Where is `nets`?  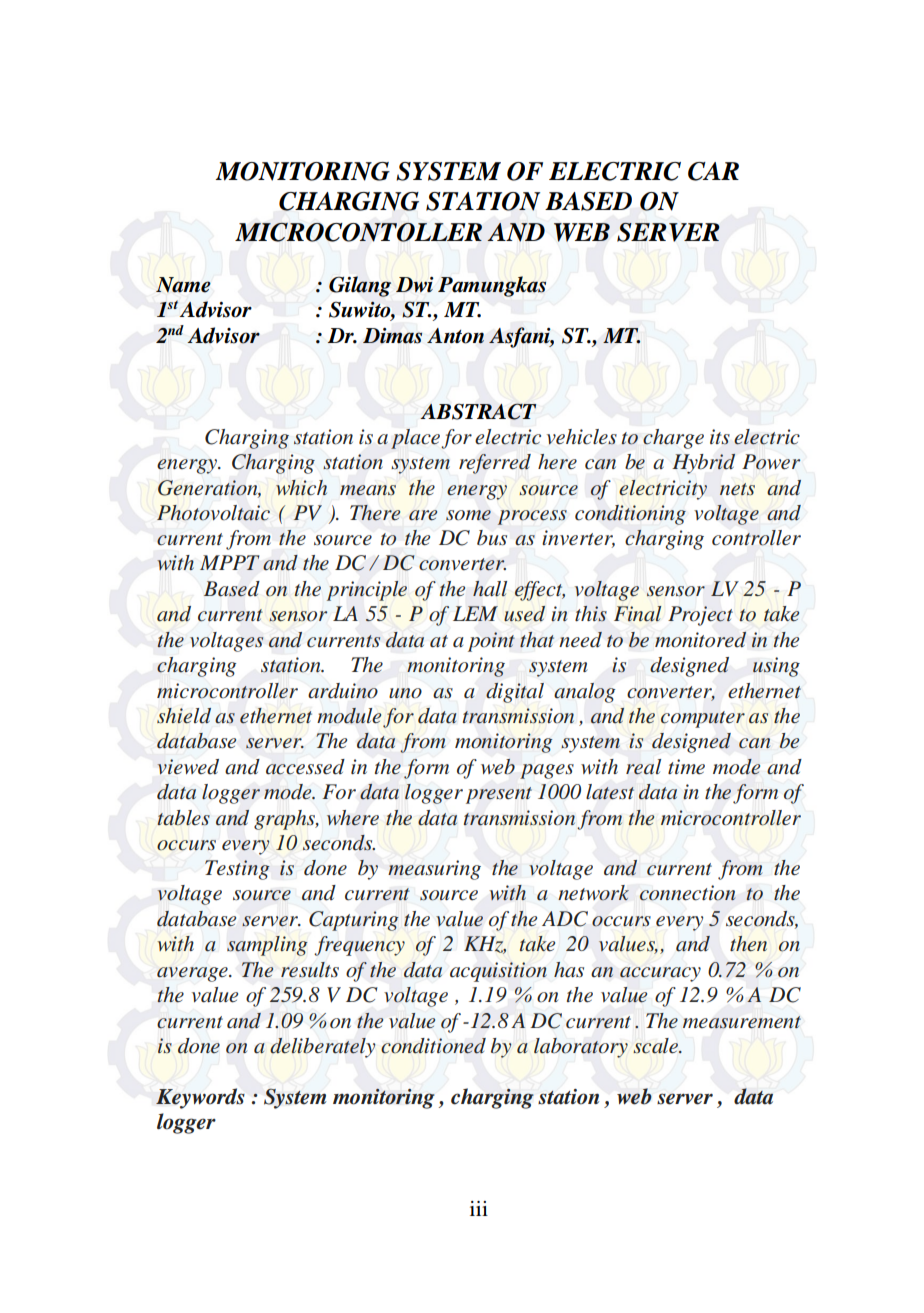 nets is located at coordinates (737, 489).
